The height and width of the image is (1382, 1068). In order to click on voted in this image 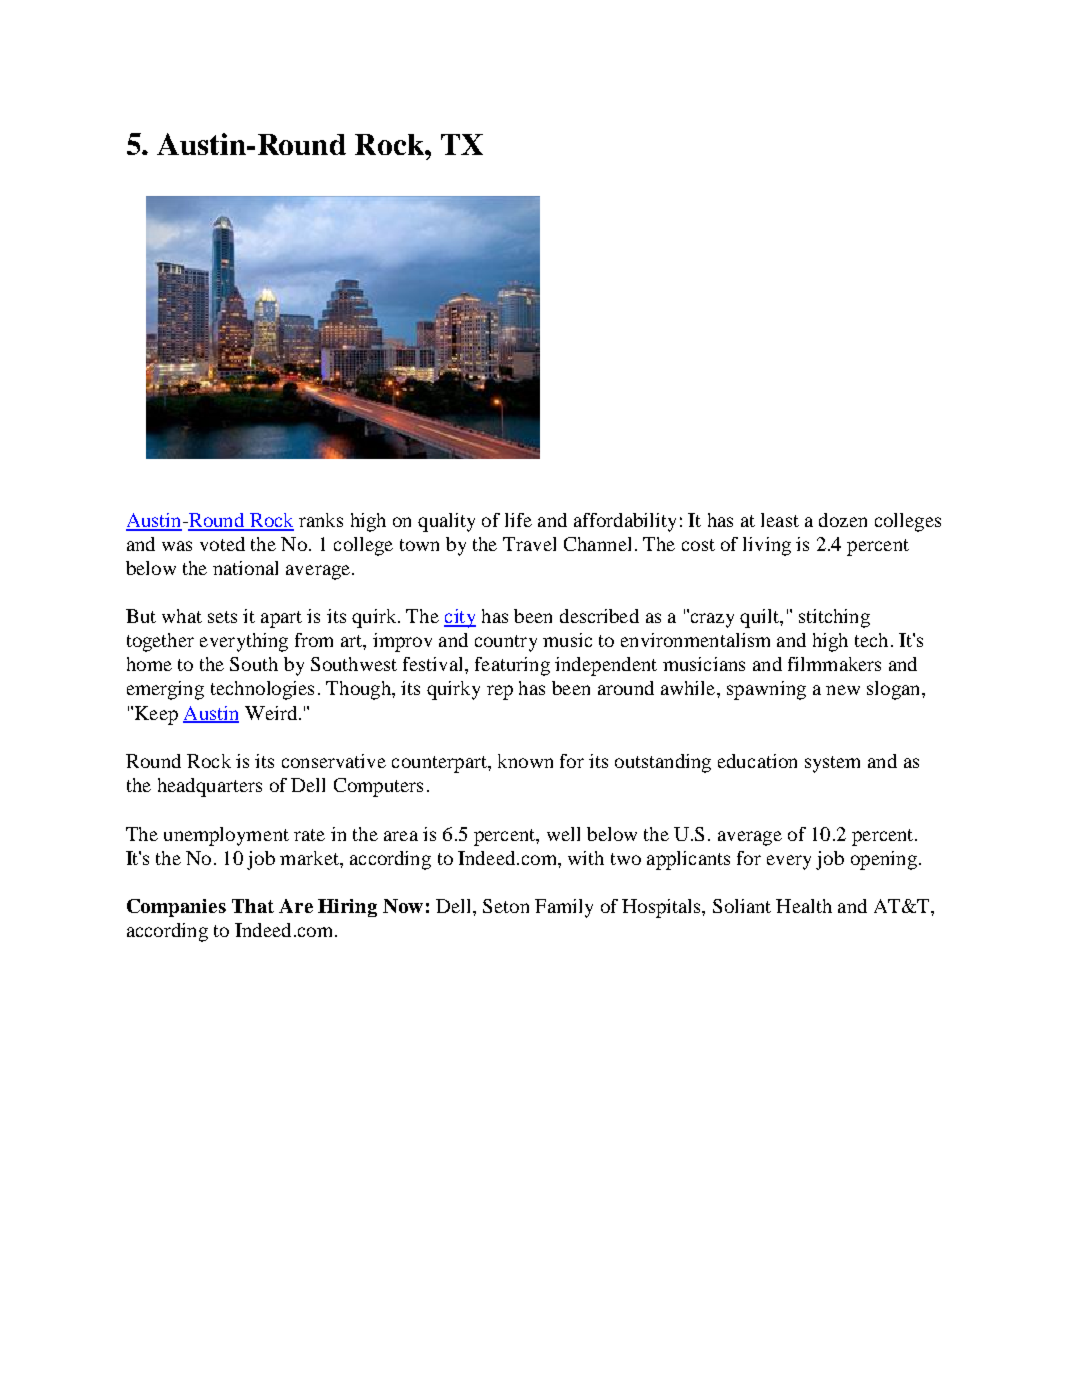, I will do `click(222, 544)`.
